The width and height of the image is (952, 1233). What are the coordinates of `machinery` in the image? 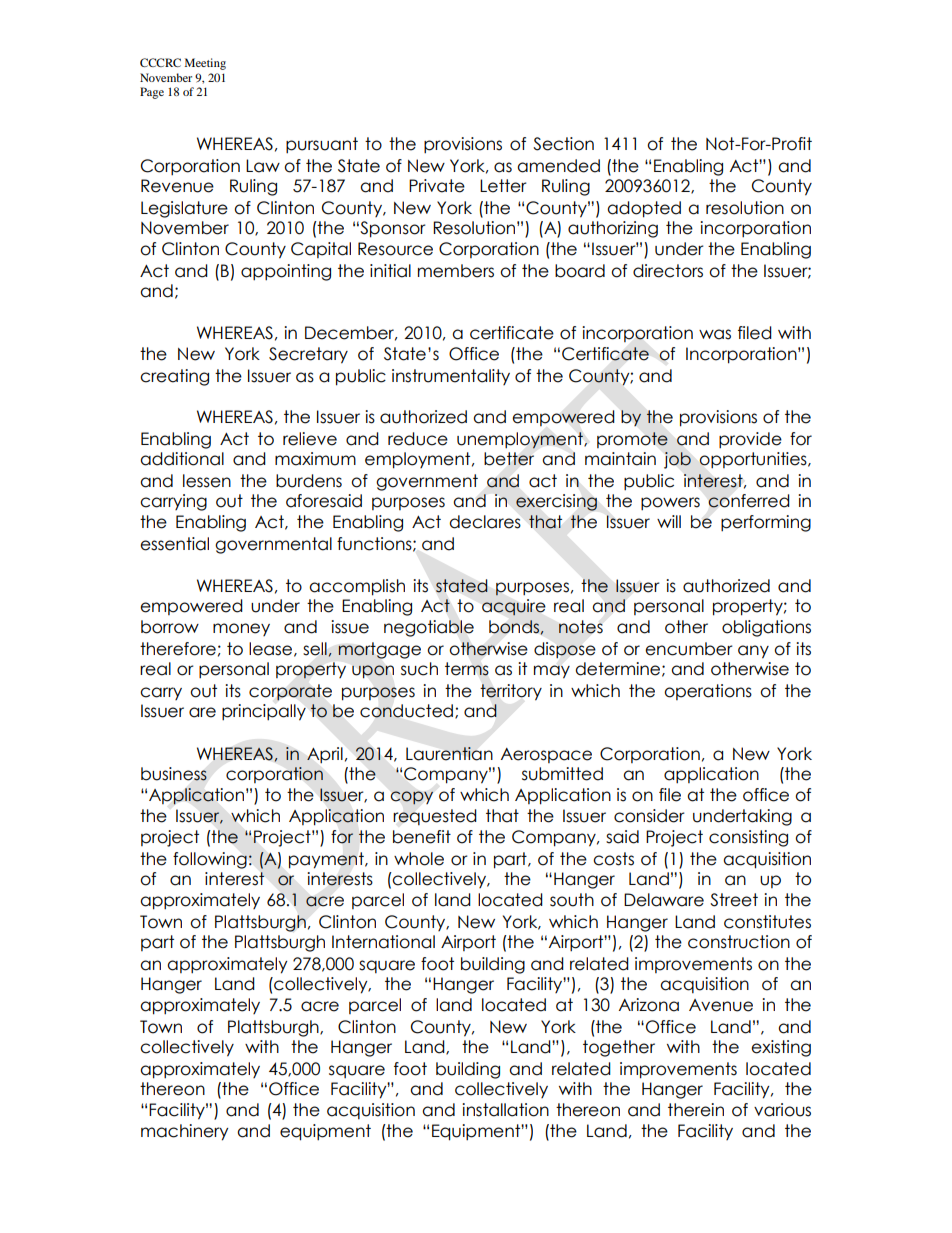 It's located at (185, 1132).
